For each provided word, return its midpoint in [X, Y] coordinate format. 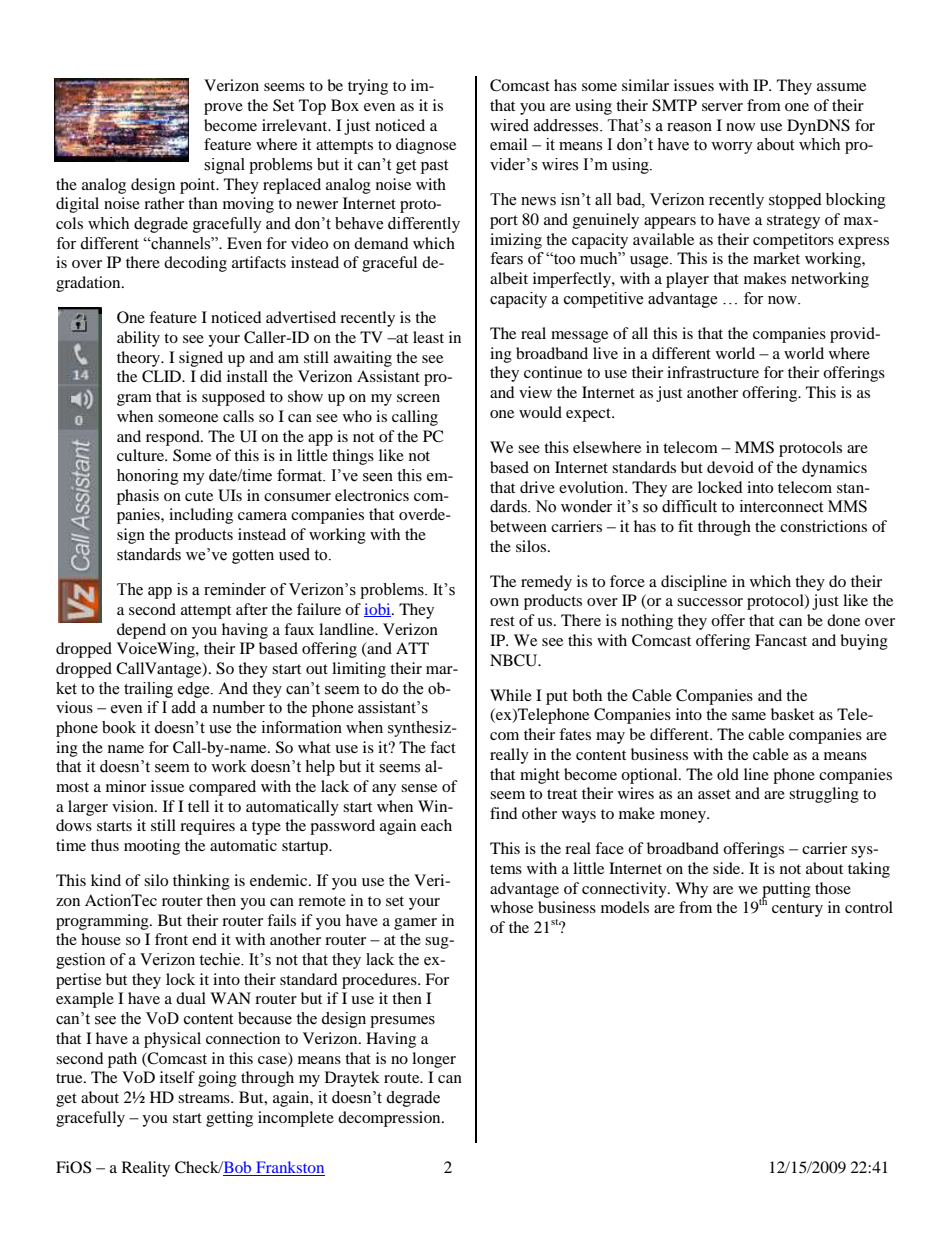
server [722, 107]
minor [126, 786]
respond [174, 438]
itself [177, 1077]
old [728, 774]
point [199, 186]
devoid [730, 467]
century [797, 910]
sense [419, 788]
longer [434, 1060]
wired [509, 125]
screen [418, 398]
